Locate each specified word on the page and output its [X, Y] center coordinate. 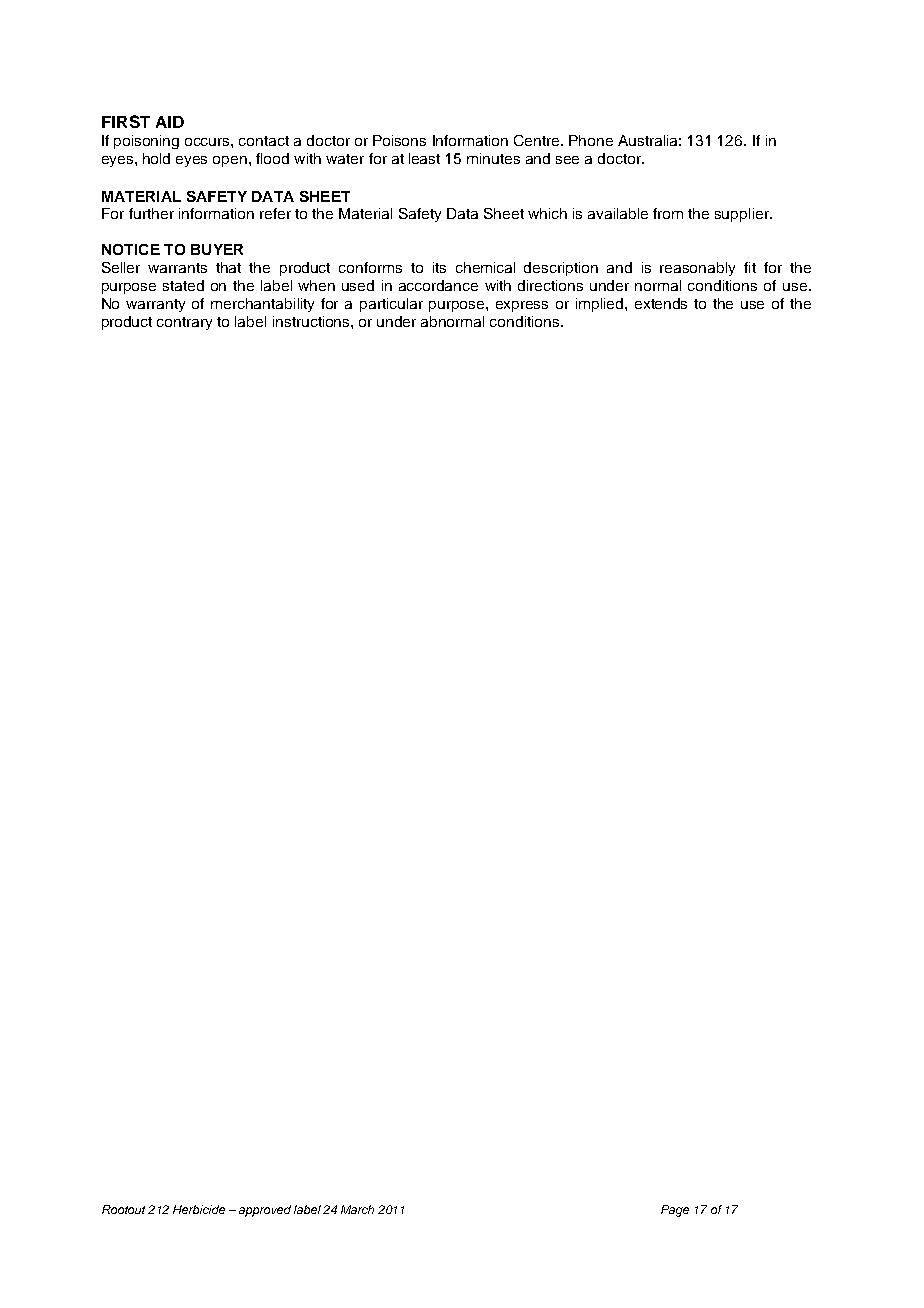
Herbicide [199, 1209]
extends [661, 303]
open [230, 161]
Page [675, 1211]
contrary [184, 323]
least [424, 158]
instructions [312, 321]
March [357, 1209]
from [668, 213]
